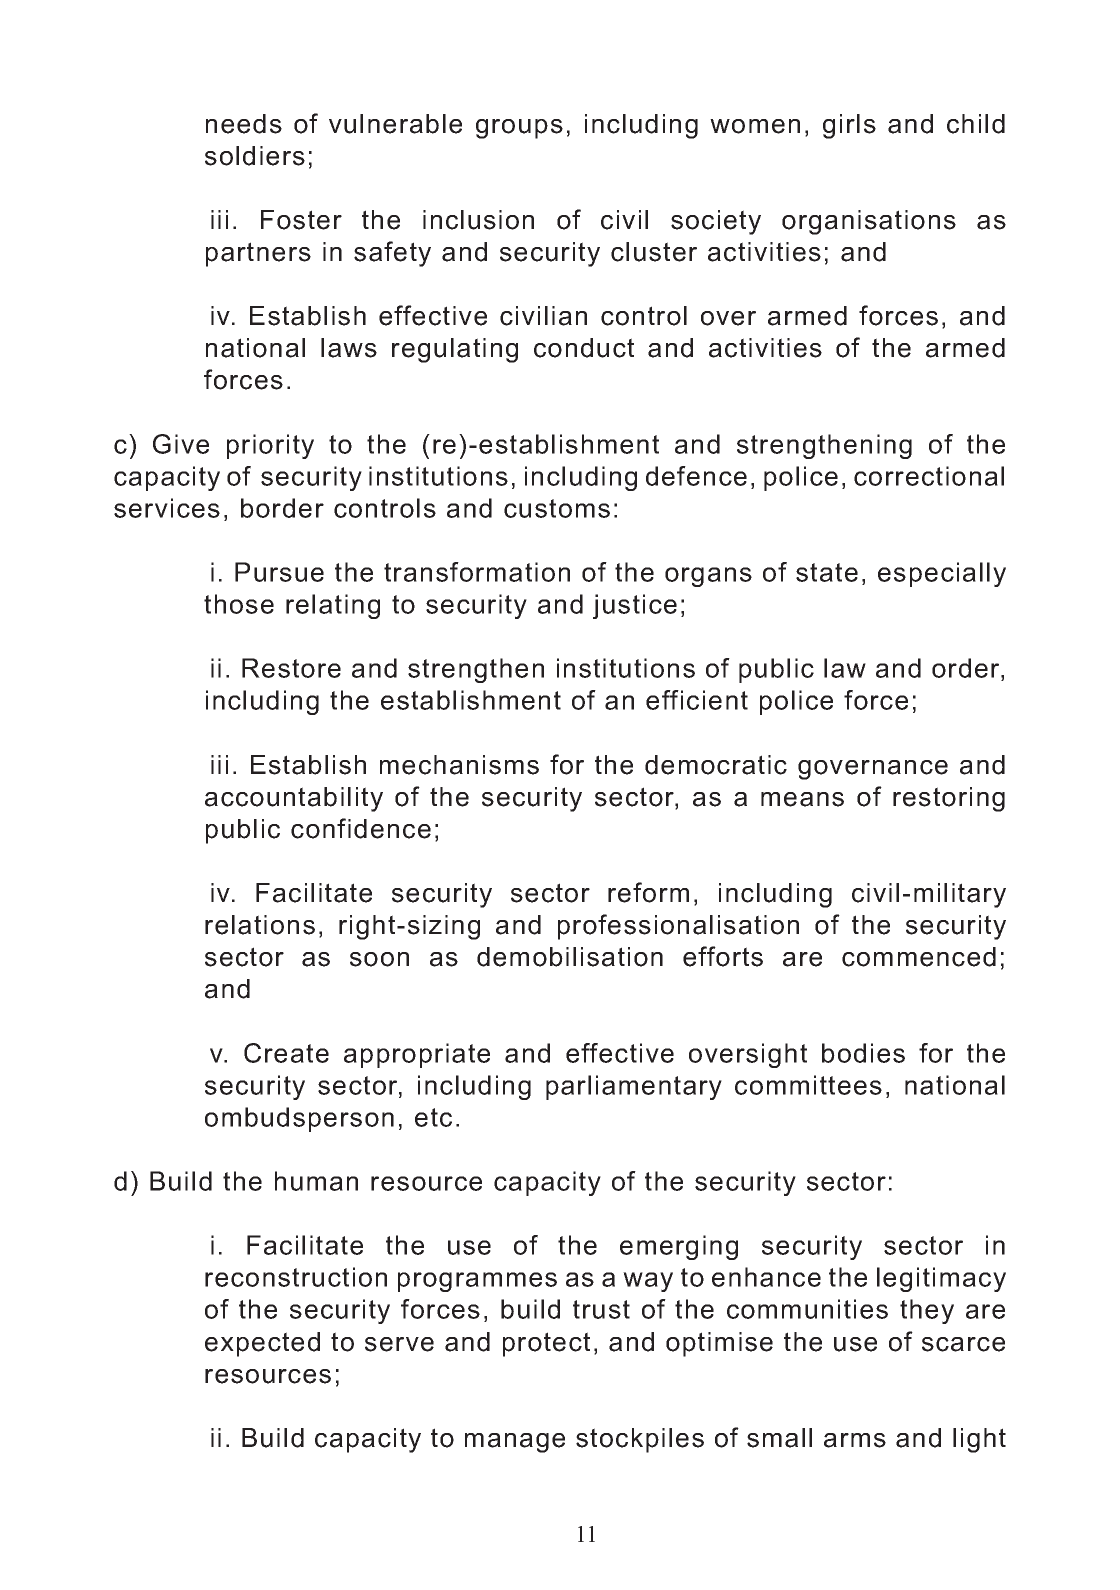 Image resolution: width=1120 pixels, height=1590 pixels. What do you see at coordinates (929, 476) in the image?
I see `correctional` at bounding box center [929, 476].
